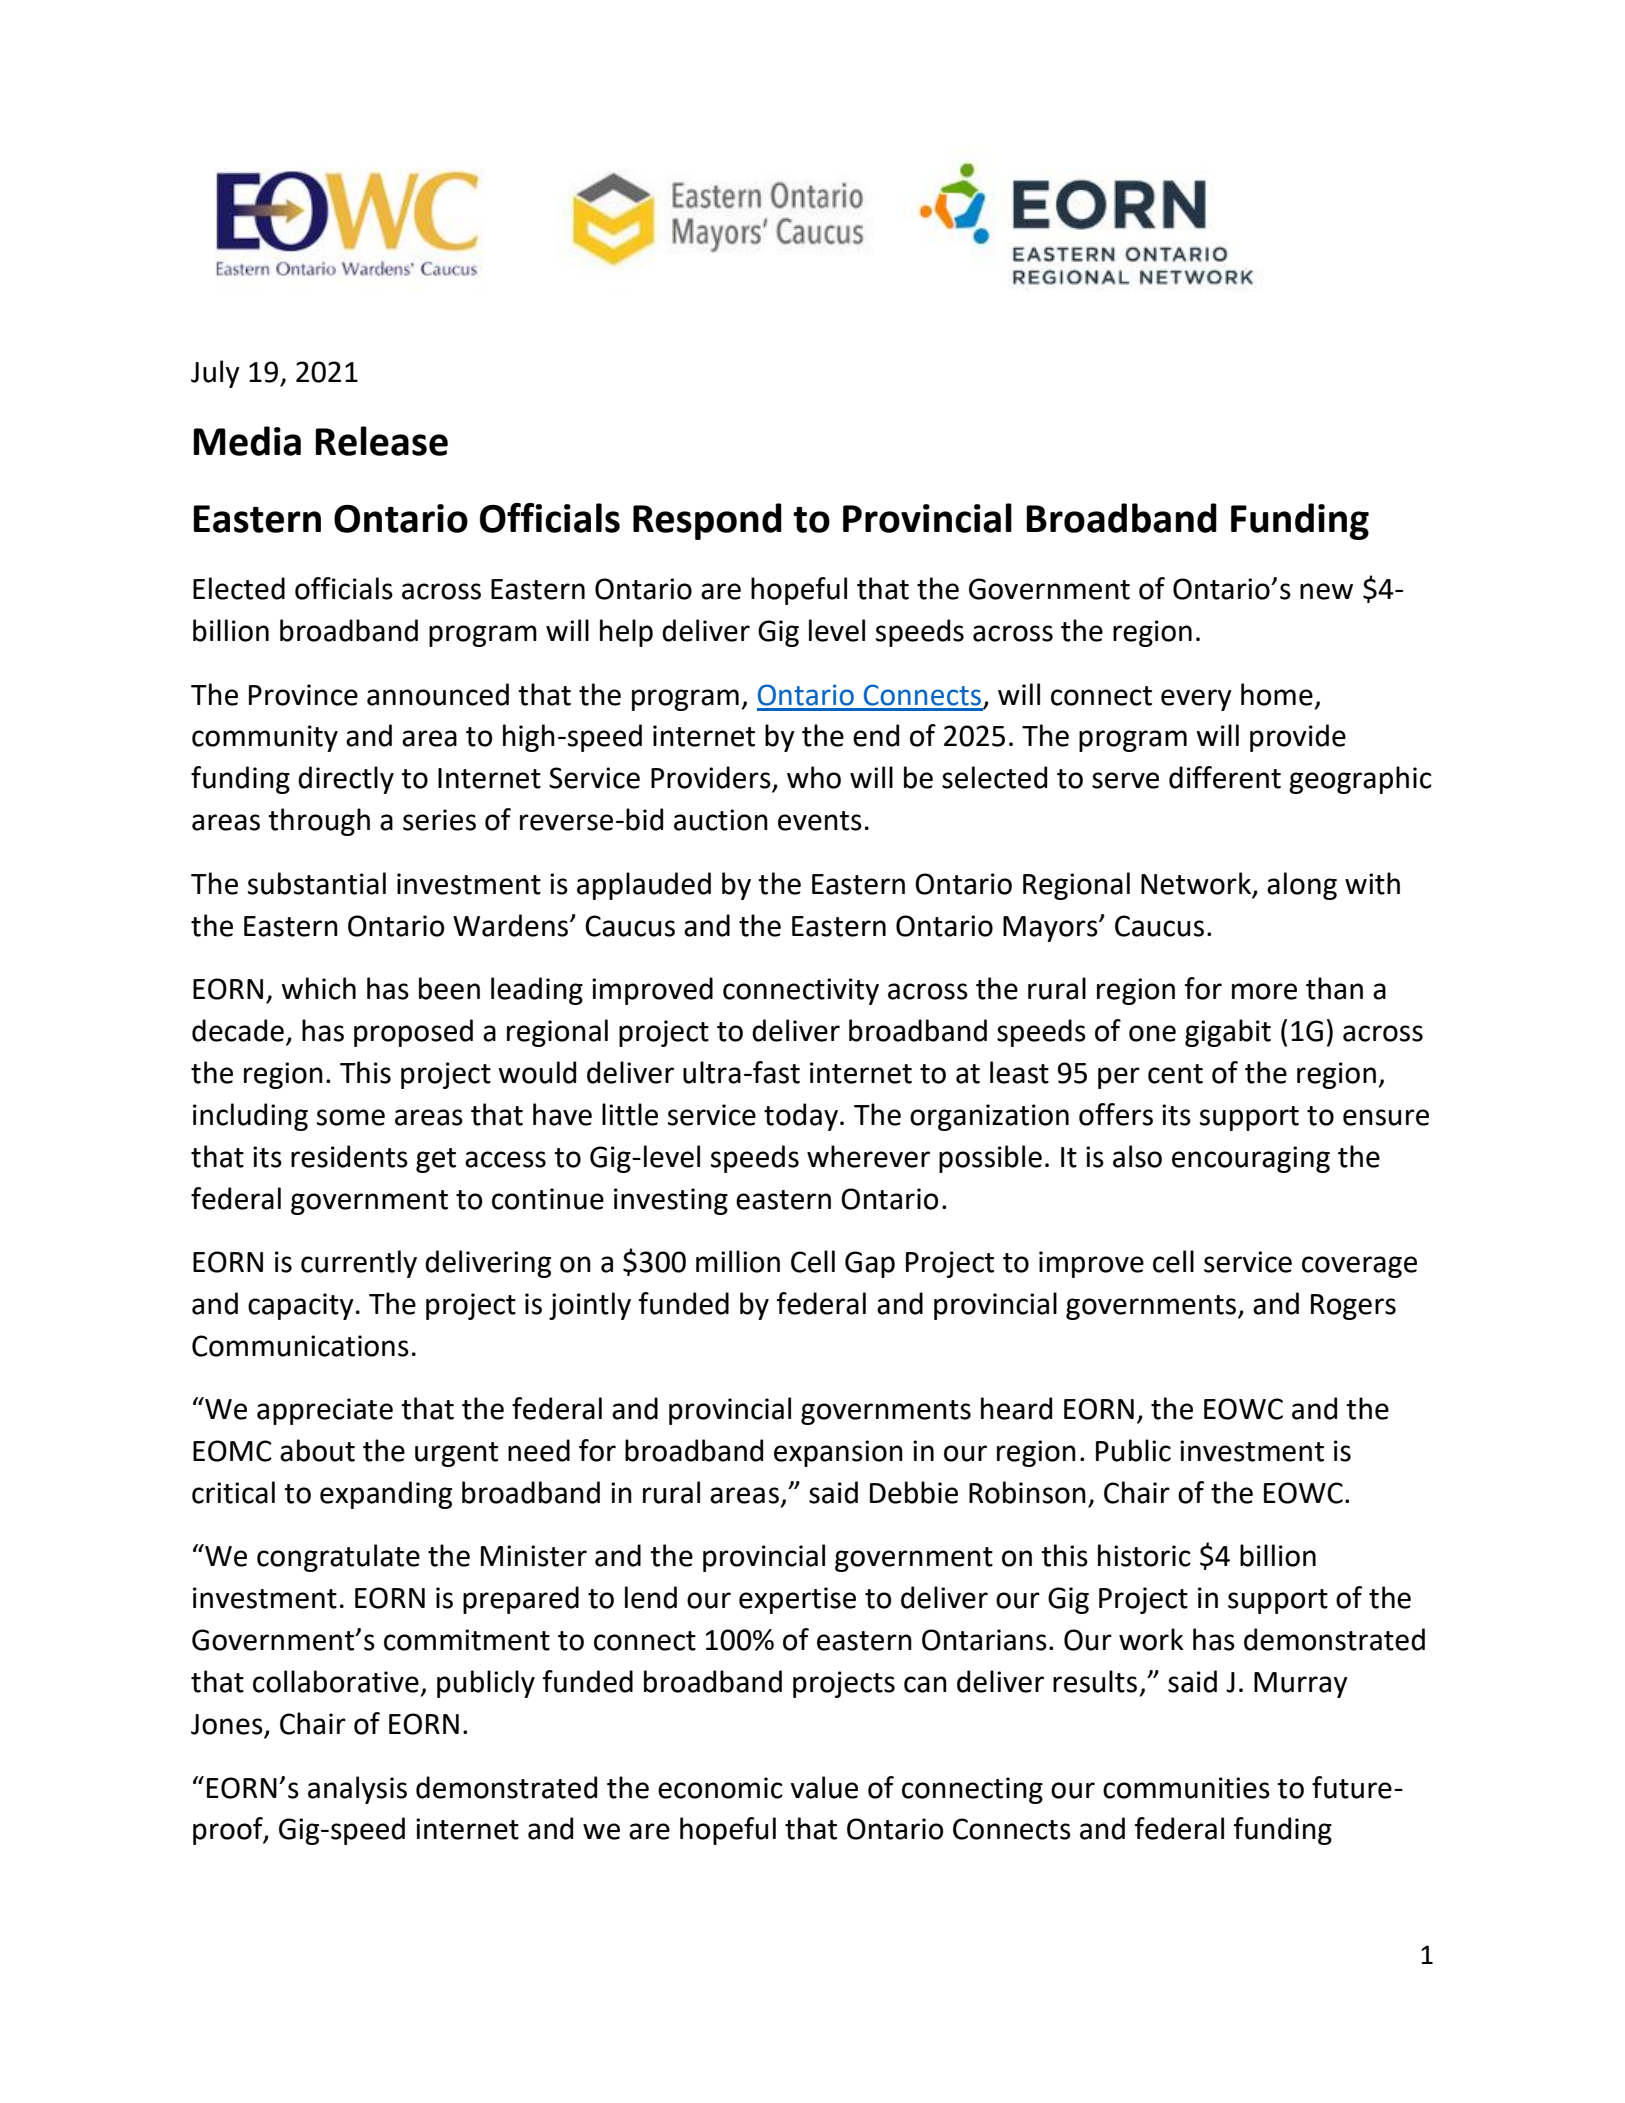  I want to click on capacity, so click(301, 1306).
